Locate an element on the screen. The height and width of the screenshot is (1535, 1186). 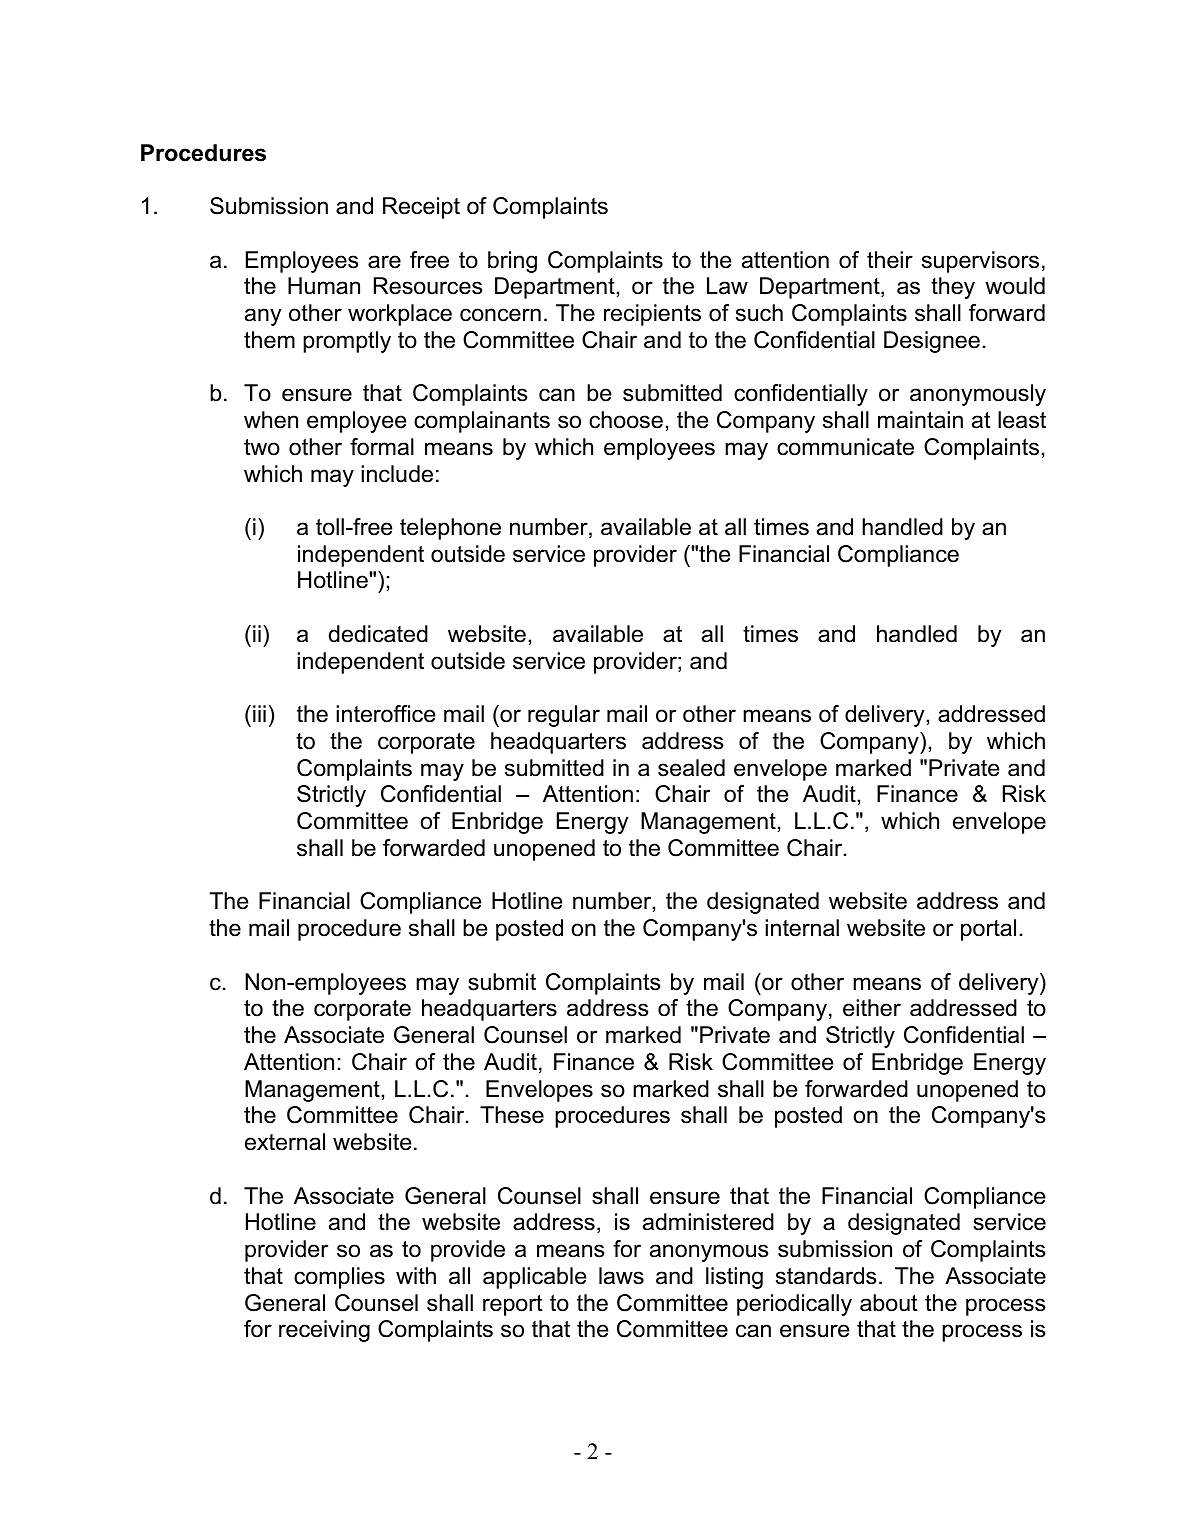
recipients is located at coordinates (652, 315).
